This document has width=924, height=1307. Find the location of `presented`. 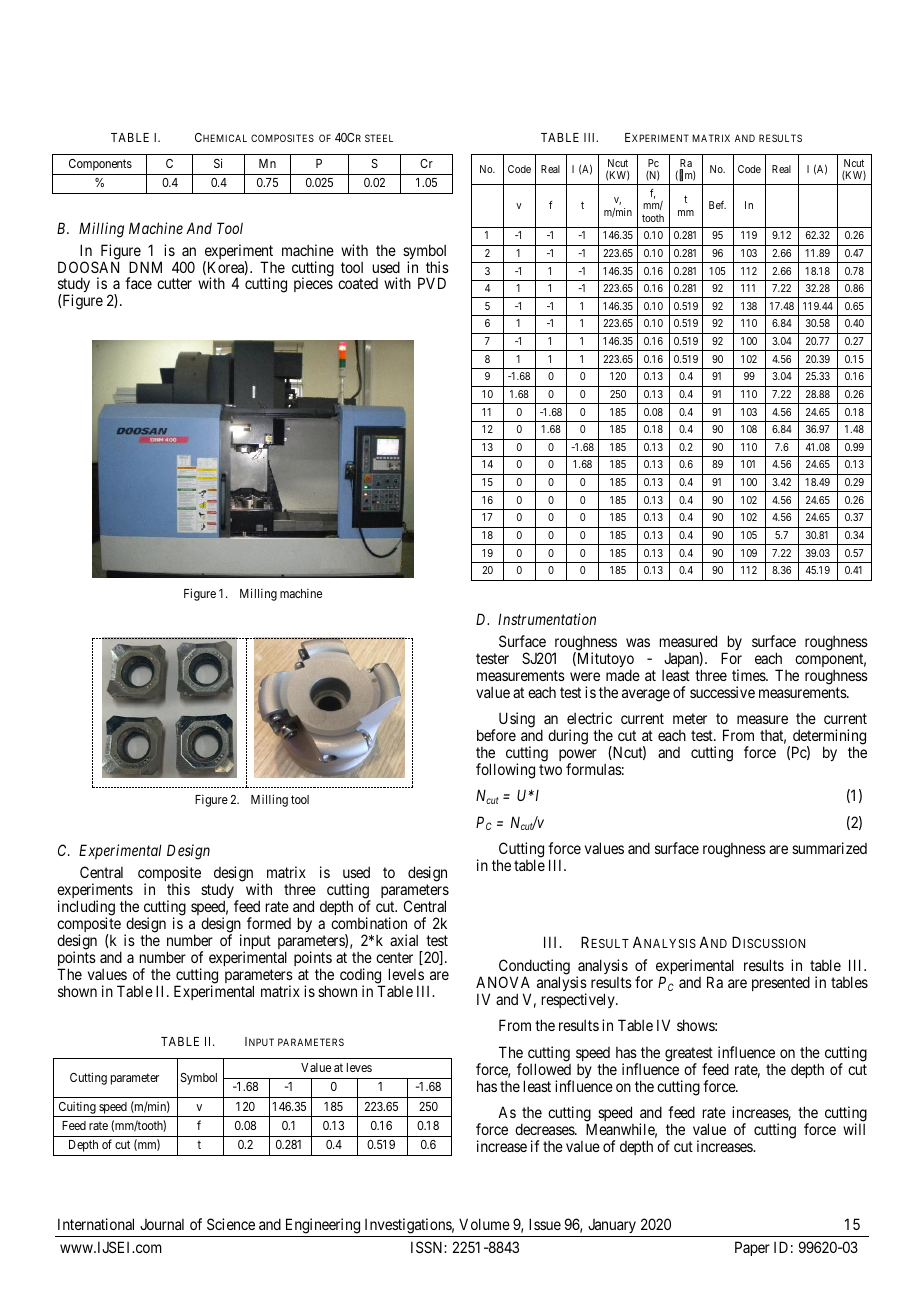

presented is located at coordinates (781, 983).
